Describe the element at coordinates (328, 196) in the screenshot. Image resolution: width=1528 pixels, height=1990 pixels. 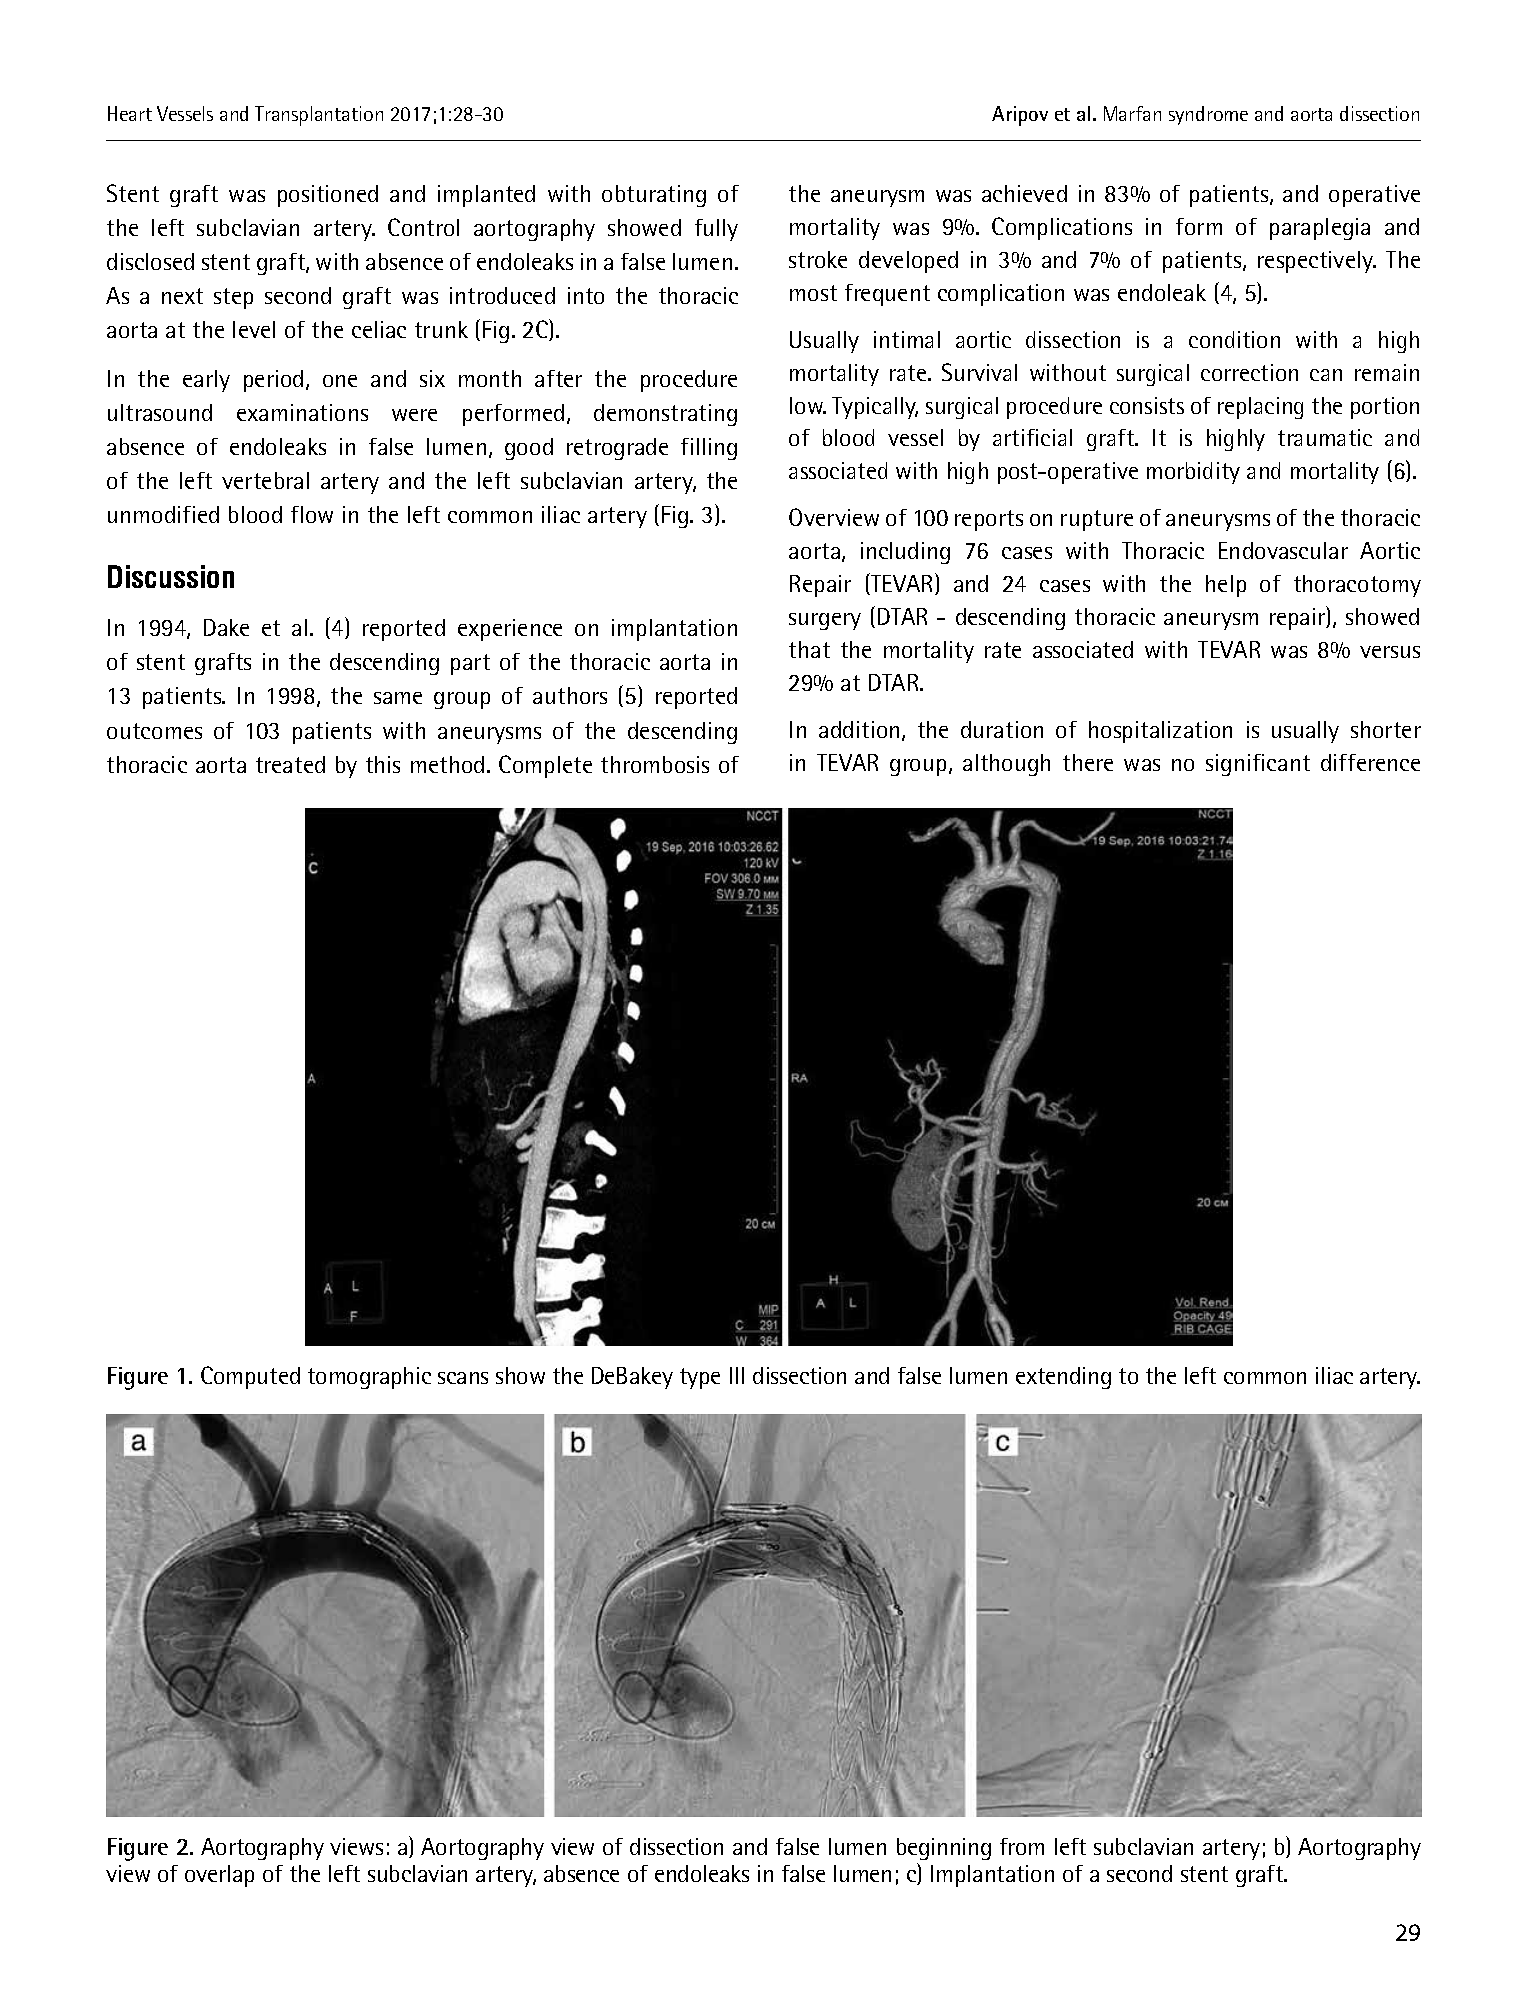
I see `positioned` at that location.
